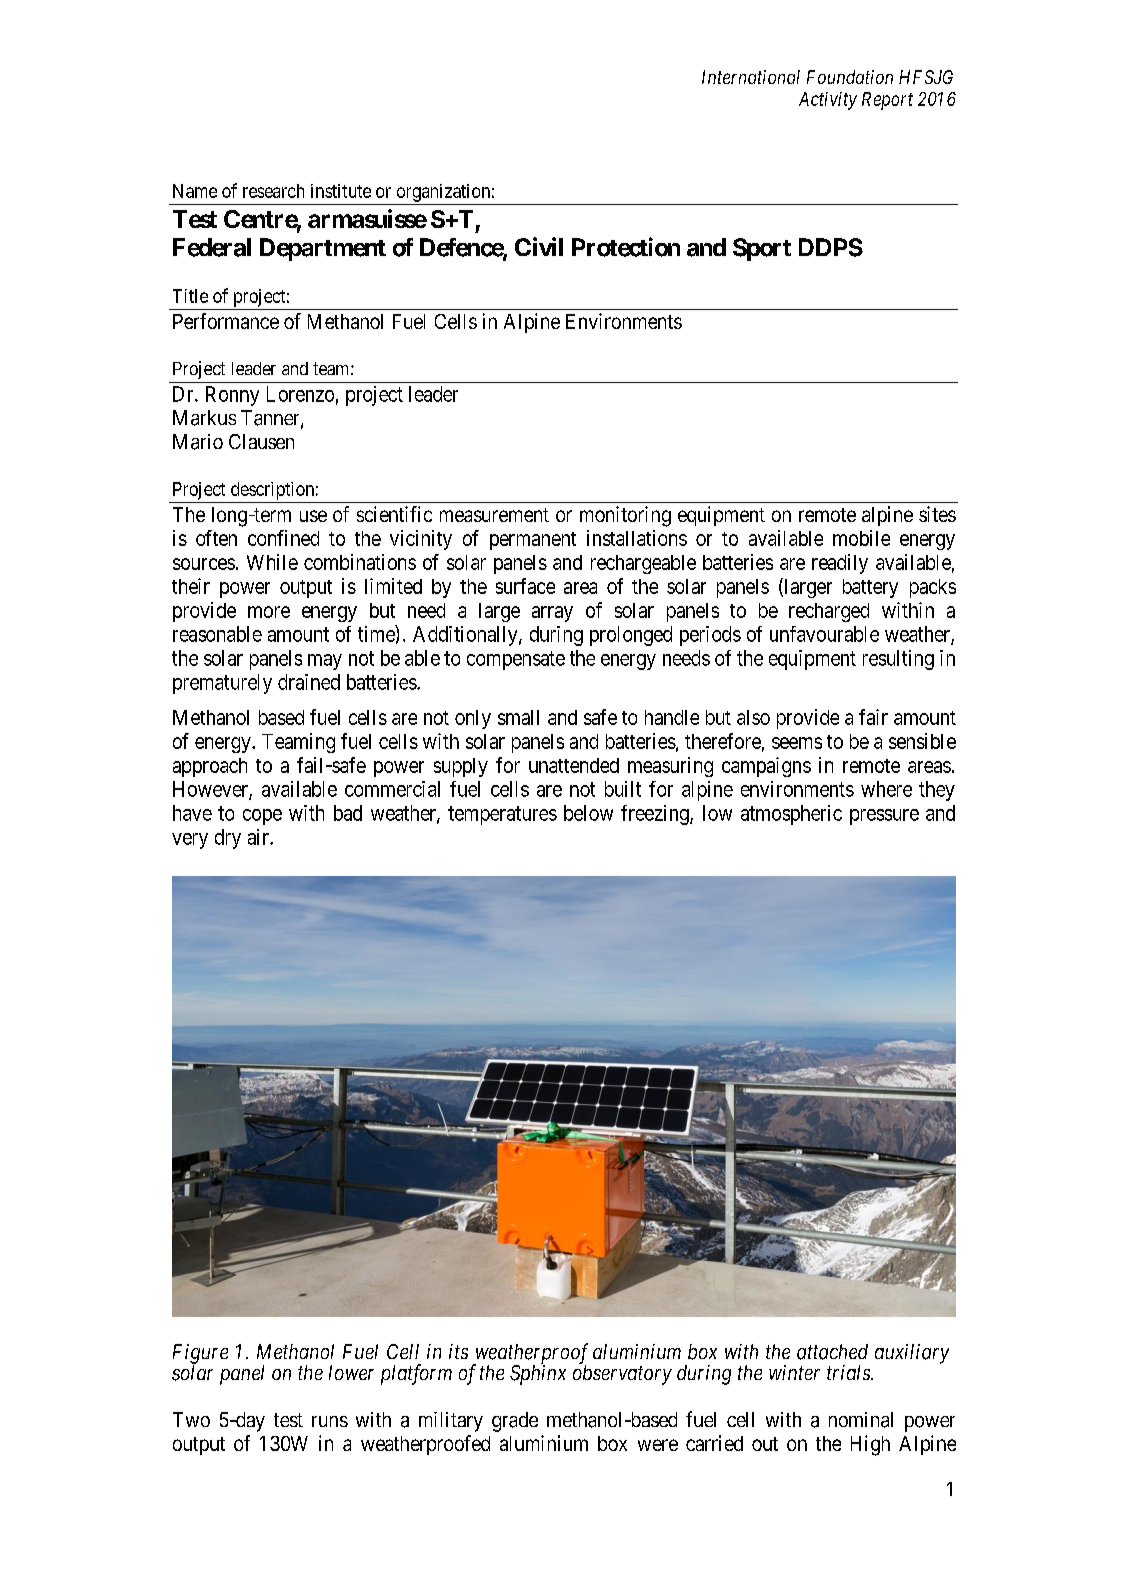 The image size is (1127, 1594). What do you see at coordinates (273, 191) in the image?
I see `research` at bounding box center [273, 191].
